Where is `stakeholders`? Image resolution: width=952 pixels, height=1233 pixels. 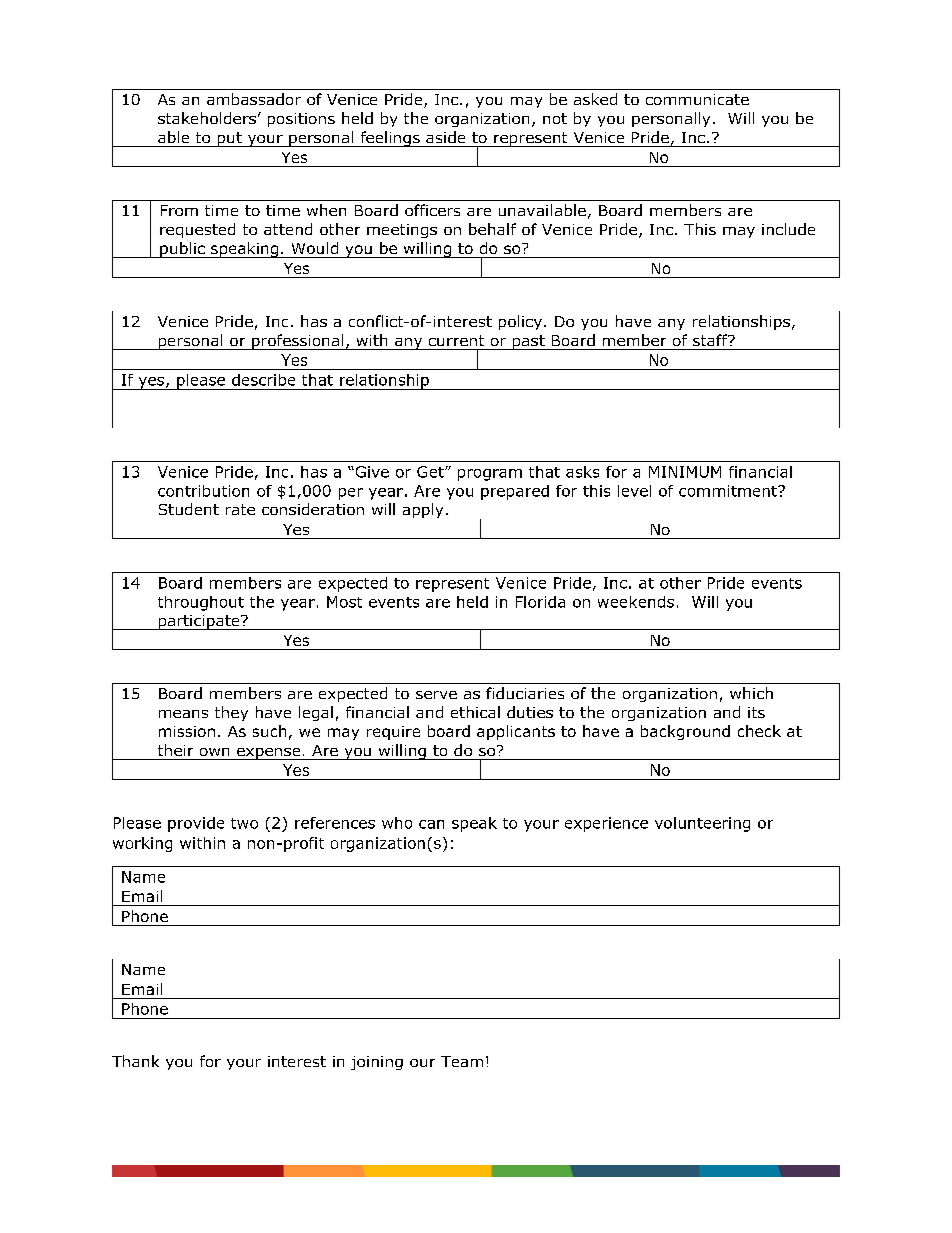 stakeholders is located at coordinates (207, 118).
